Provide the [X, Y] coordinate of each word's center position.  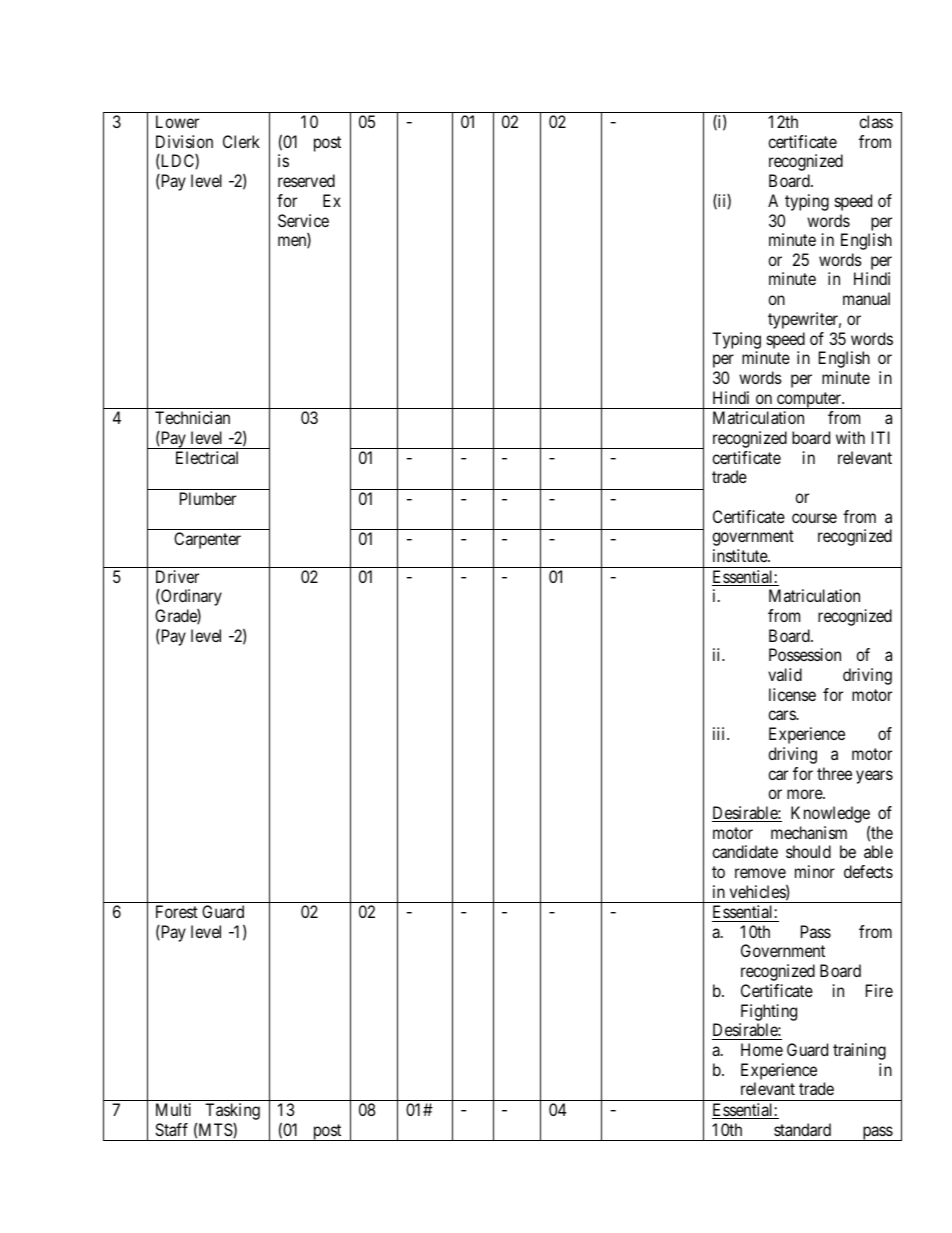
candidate [745, 851]
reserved [306, 180]
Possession [805, 654]
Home [762, 1049]
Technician [192, 417]
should [808, 851]
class [876, 121]
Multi [173, 1109]
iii [720, 733]
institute [741, 555]
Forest [177, 911]
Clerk [241, 141]
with [850, 437]
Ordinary [190, 597]
